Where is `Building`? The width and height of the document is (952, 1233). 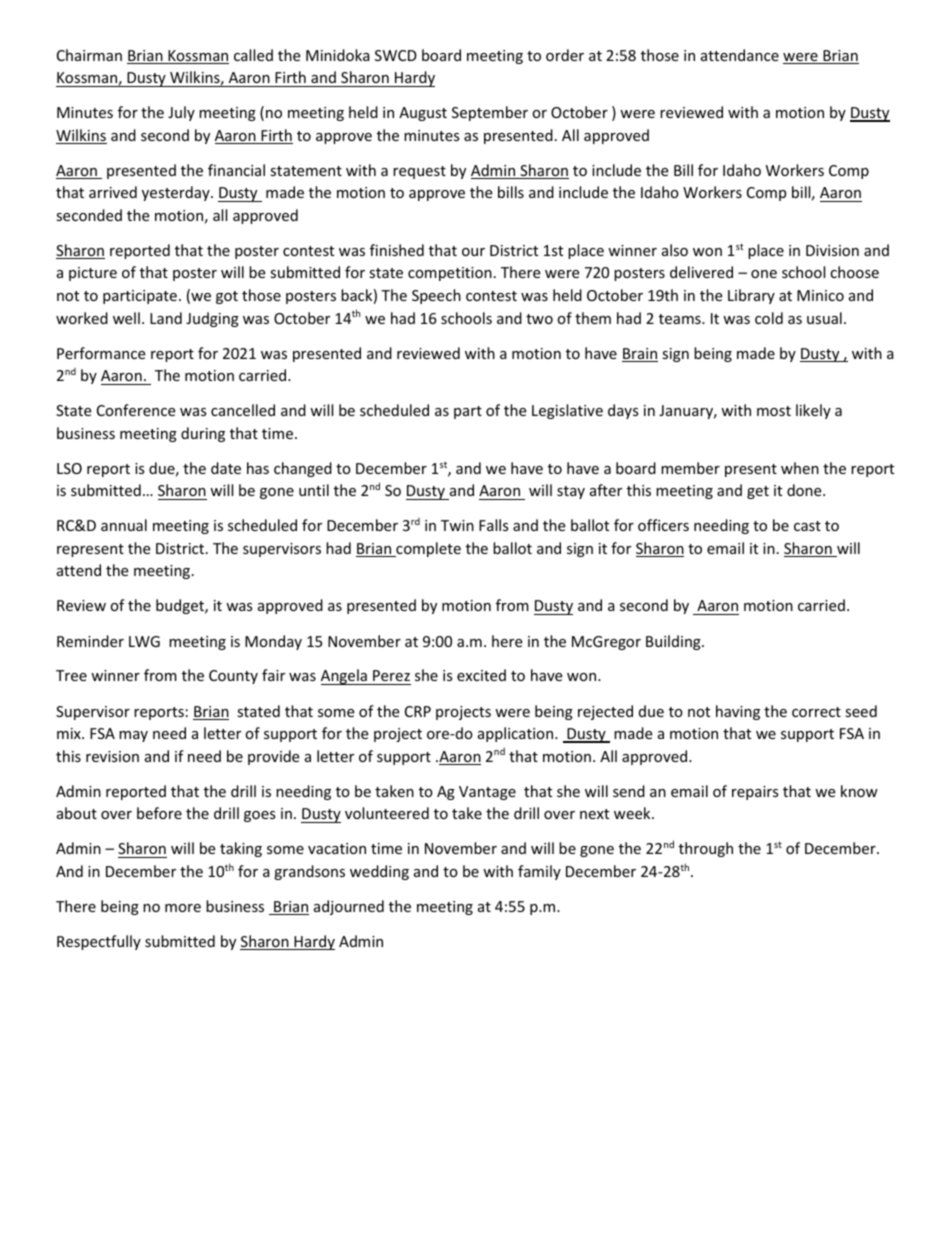 Building is located at coordinates (674, 642).
